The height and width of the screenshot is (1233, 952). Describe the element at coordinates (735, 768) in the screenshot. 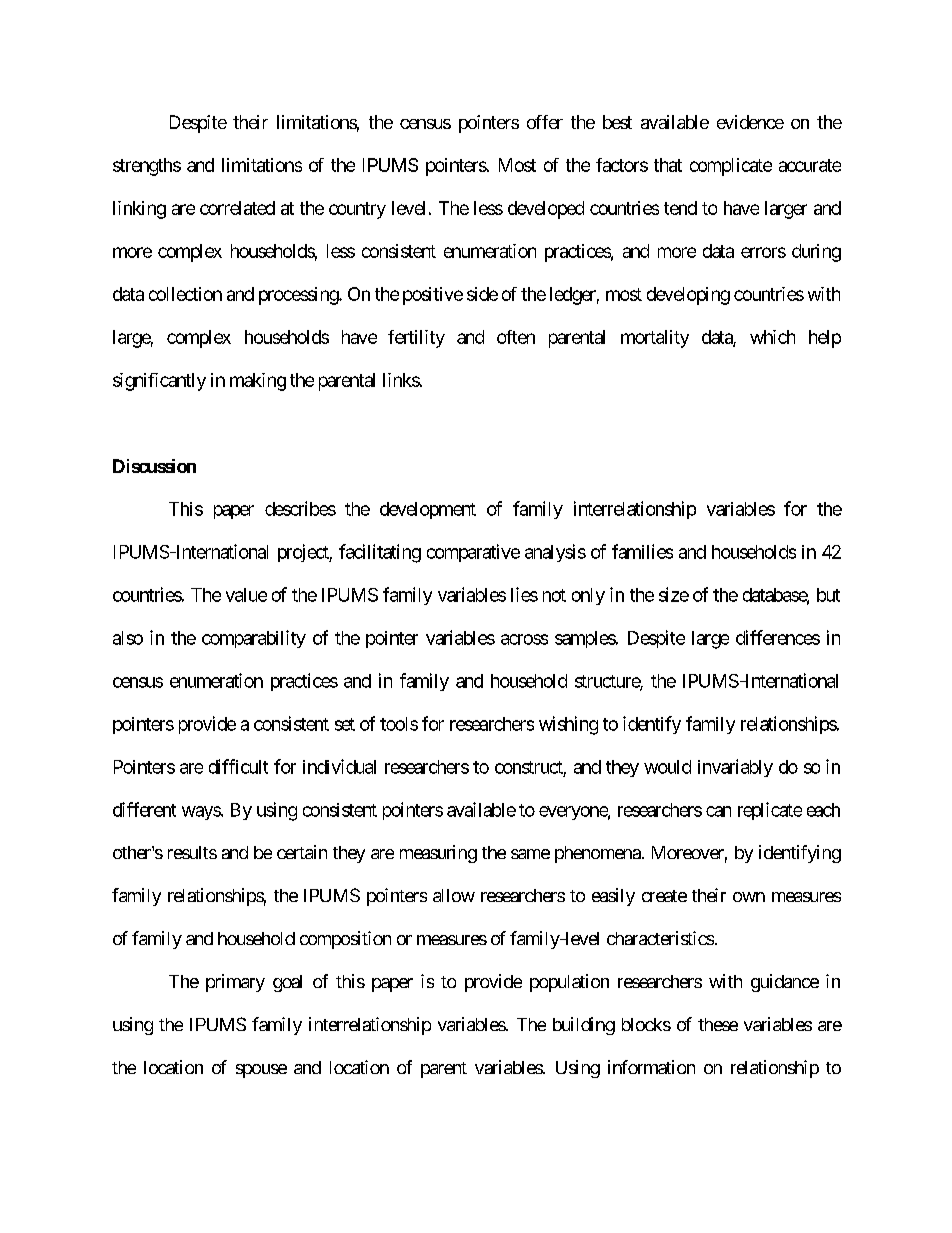

I see `invariably` at that location.
